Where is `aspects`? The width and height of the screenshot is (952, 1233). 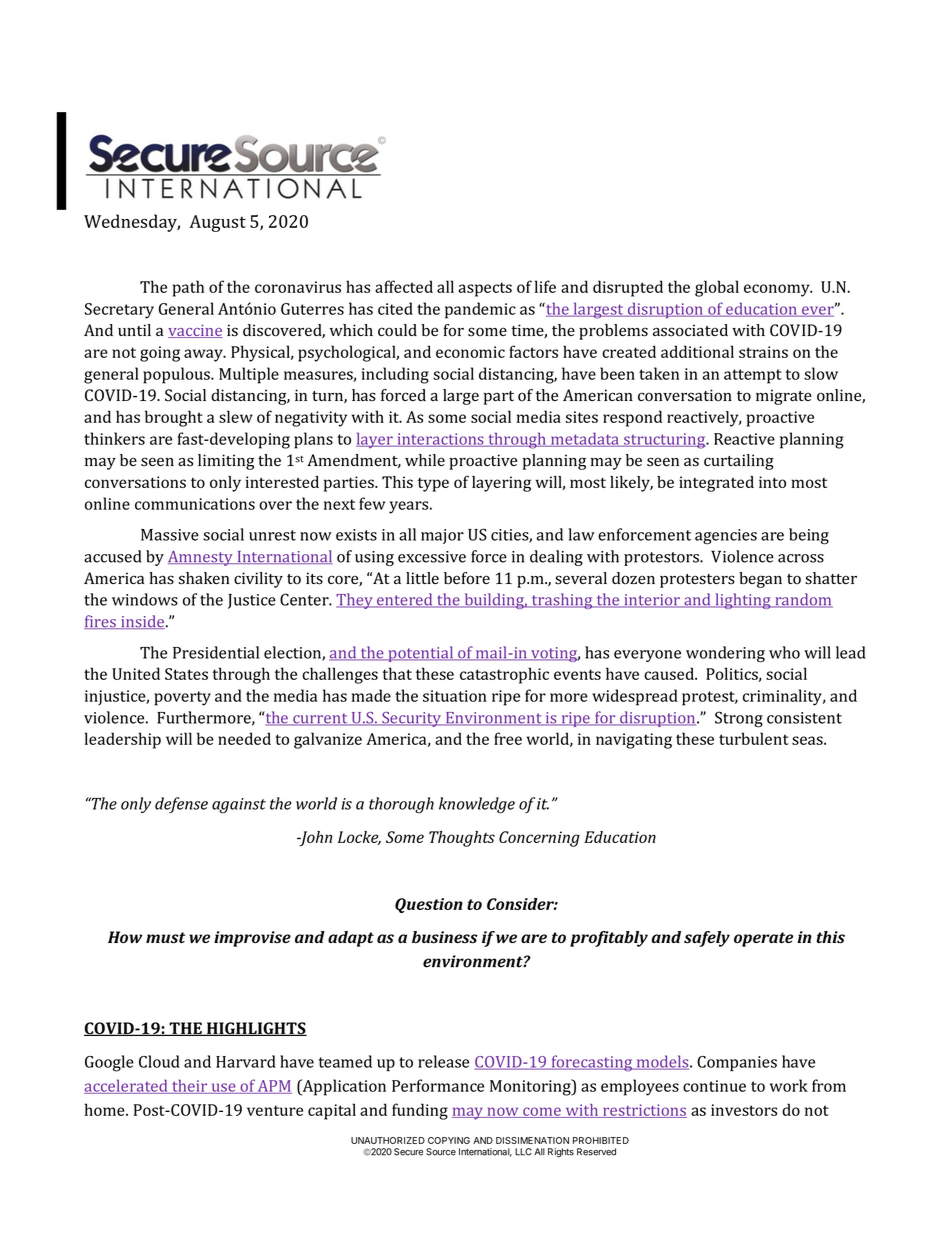 aspects is located at coordinates (485, 289).
